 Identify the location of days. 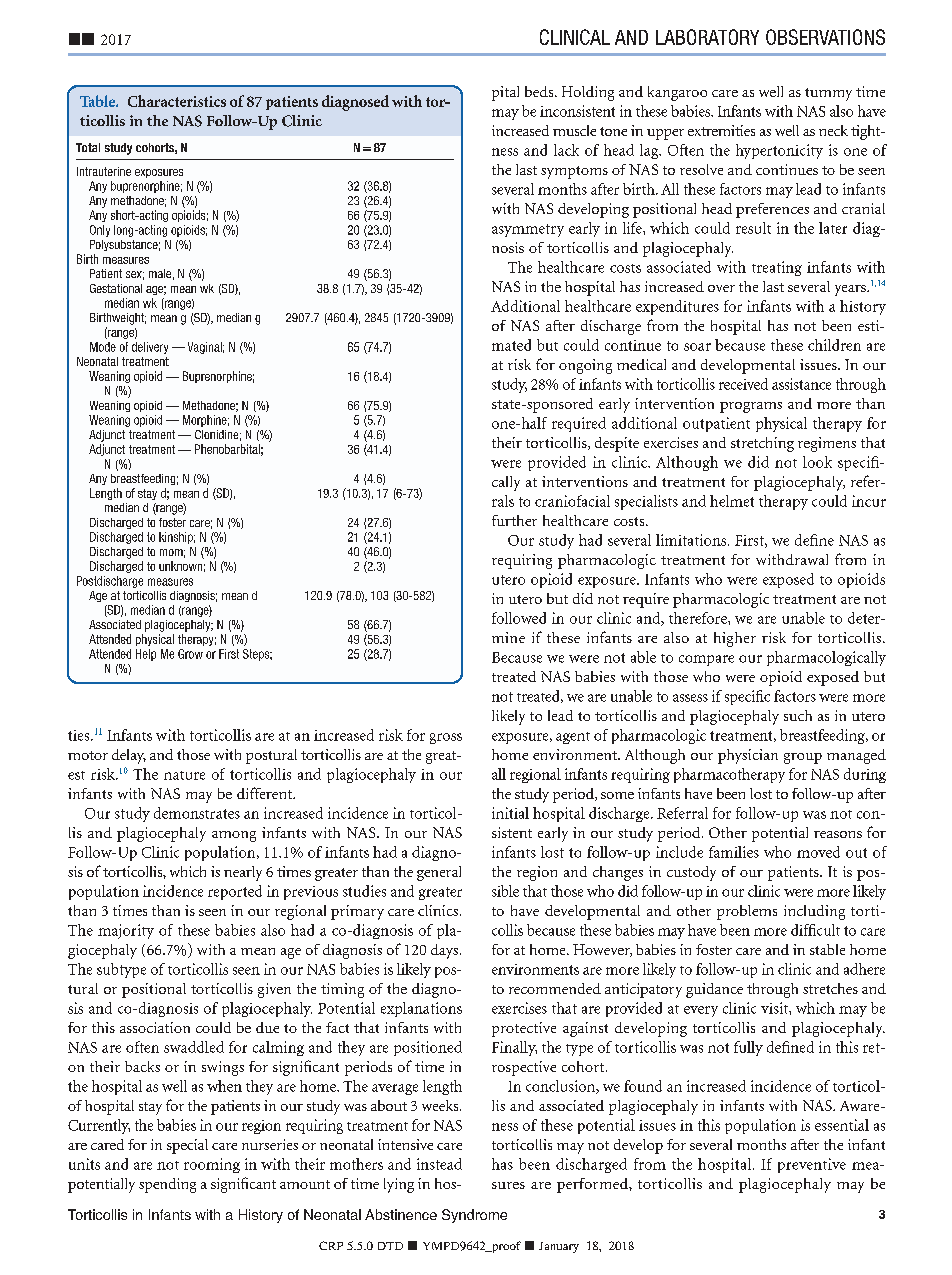
(446, 951).
